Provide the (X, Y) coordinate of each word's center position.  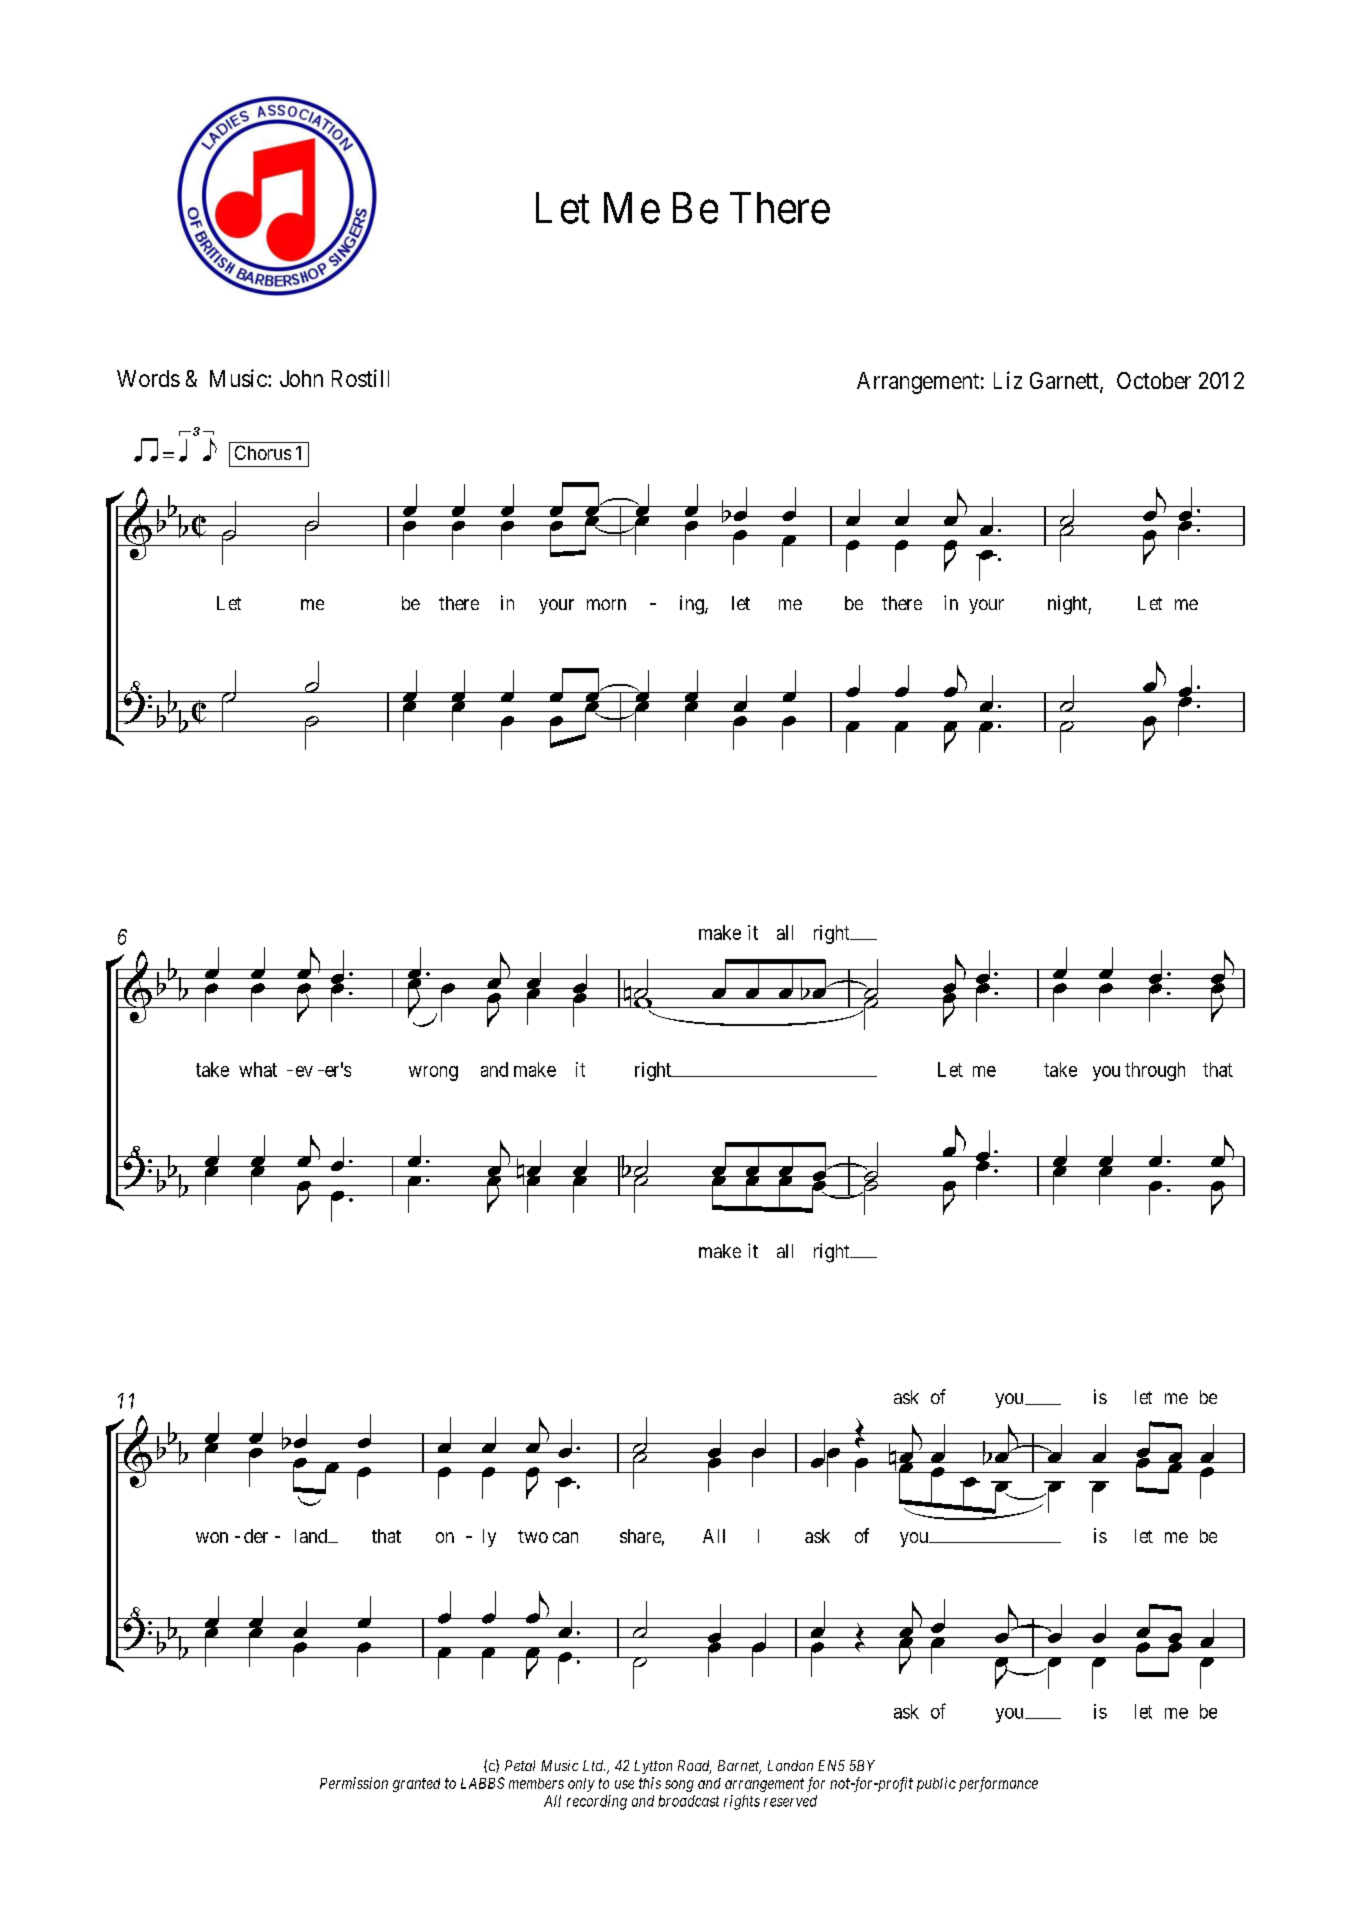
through (1155, 1071)
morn (606, 604)
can (565, 1537)
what (258, 1069)
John (301, 378)
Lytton (653, 1767)
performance (998, 1784)
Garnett (1065, 382)
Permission (354, 1783)
